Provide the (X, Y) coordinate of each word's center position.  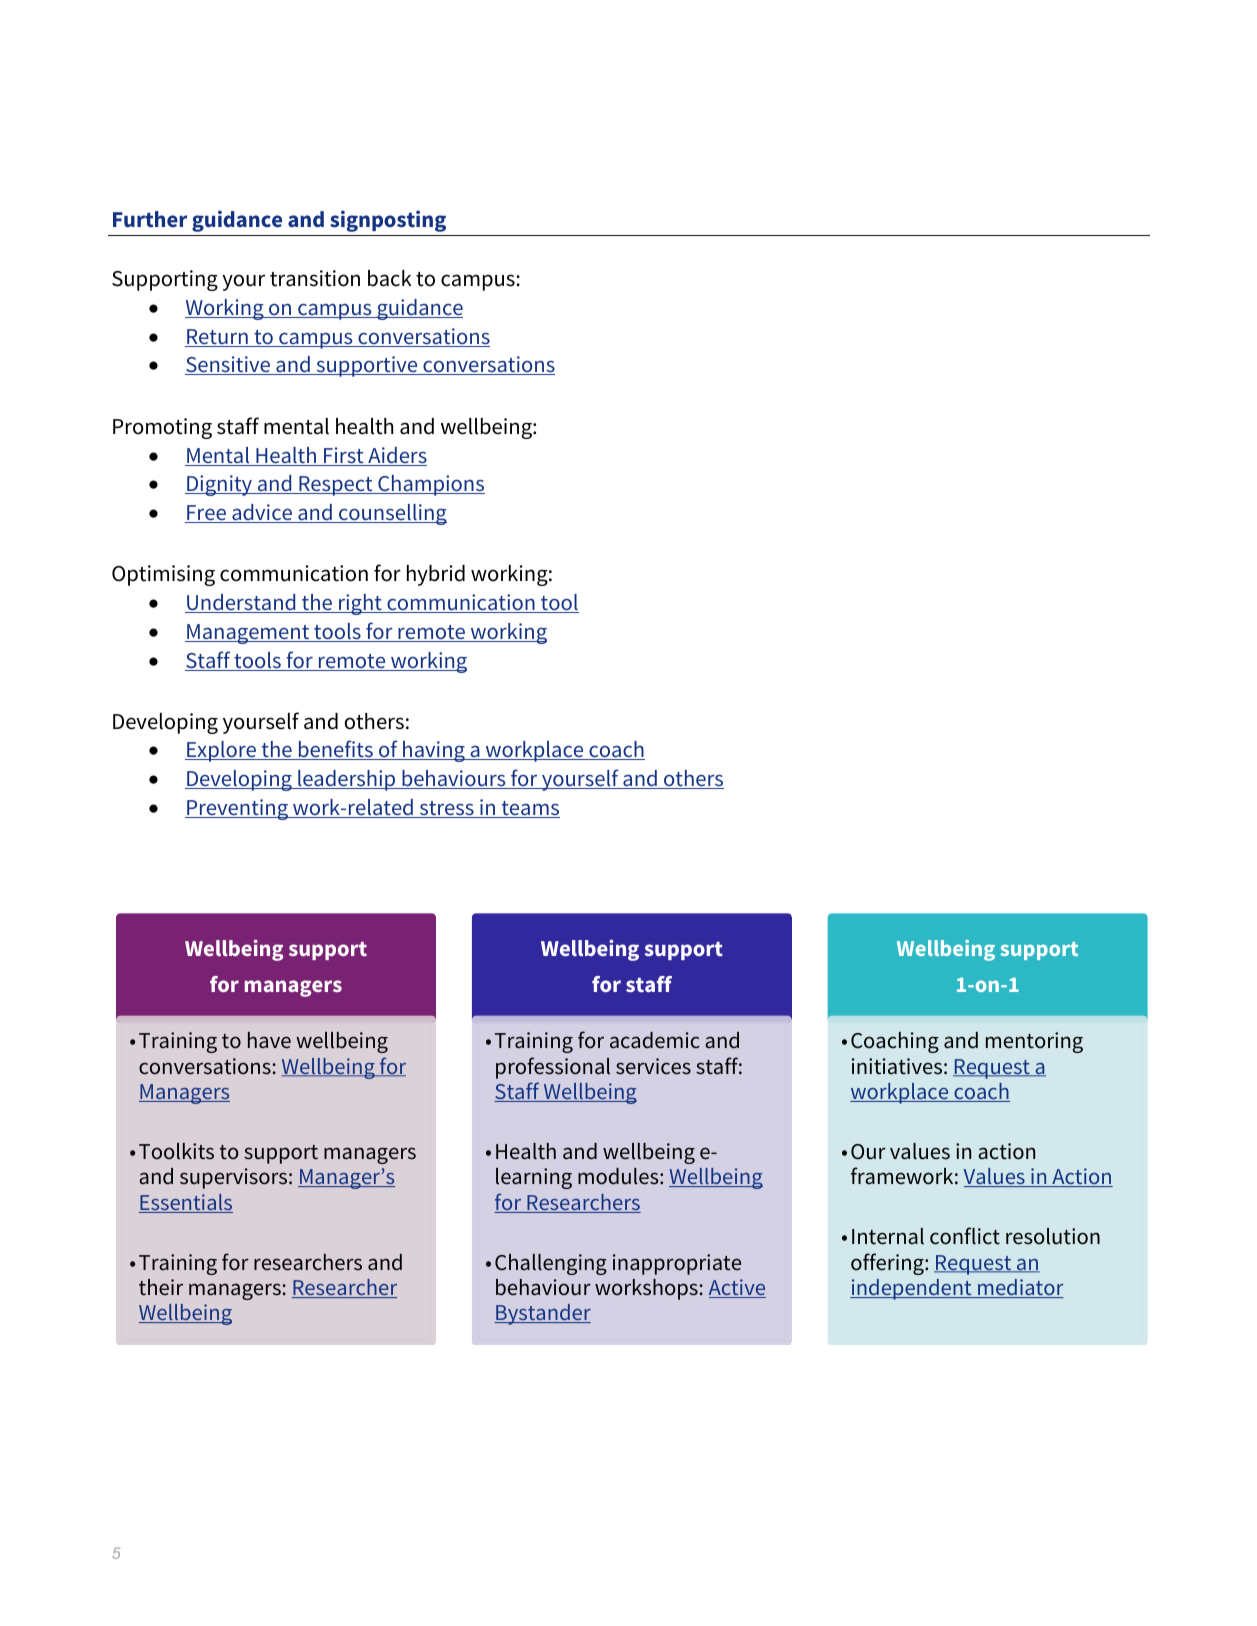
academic (655, 1040)
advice (262, 513)
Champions (430, 485)
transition (315, 278)
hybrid (436, 575)
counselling (392, 514)
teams (529, 809)
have (269, 1040)
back (390, 278)
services (653, 1066)
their (161, 1287)
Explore (222, 751)
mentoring (1034, 1042)
